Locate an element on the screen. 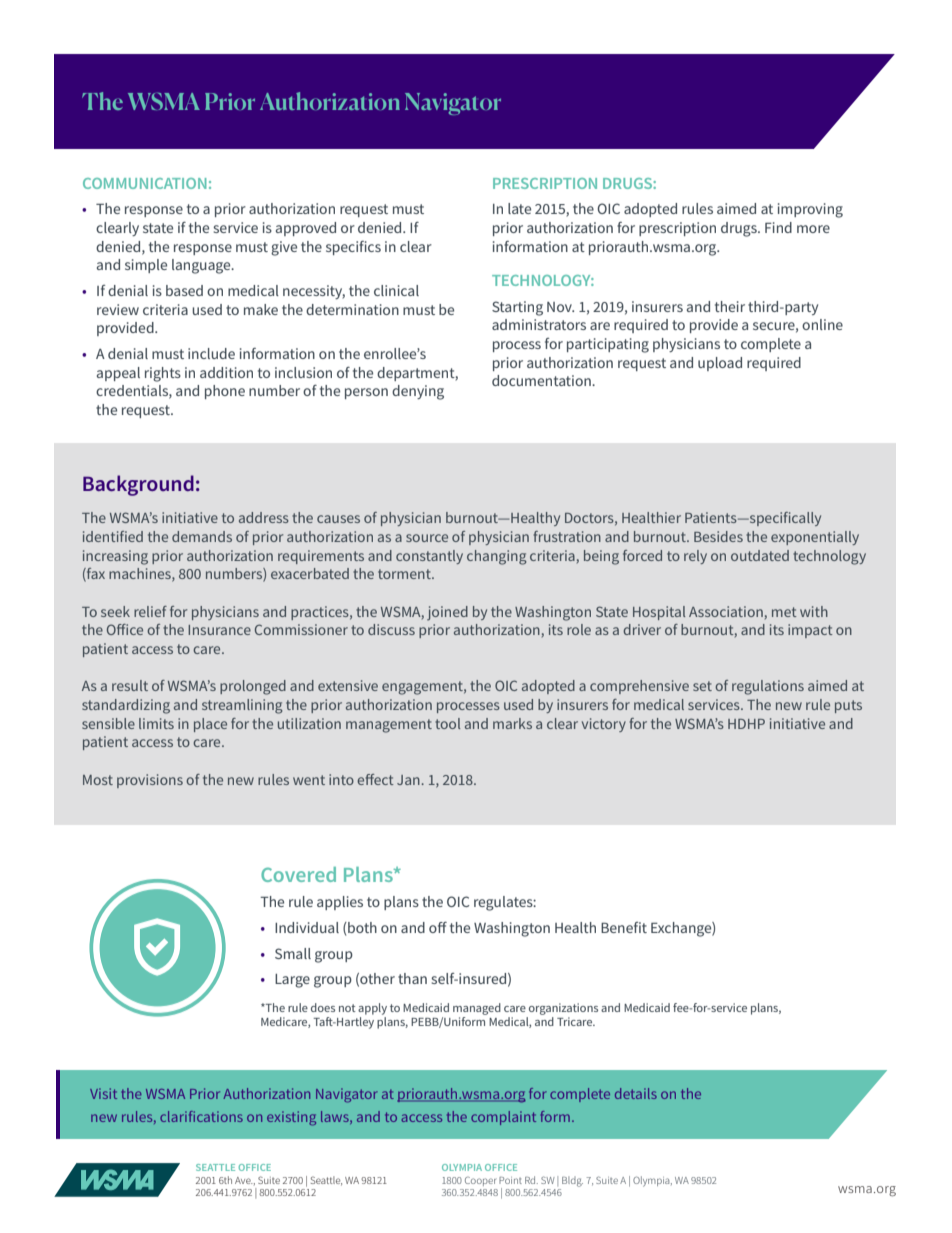  COMMUNICATION is located at coordinates (144, 183).
